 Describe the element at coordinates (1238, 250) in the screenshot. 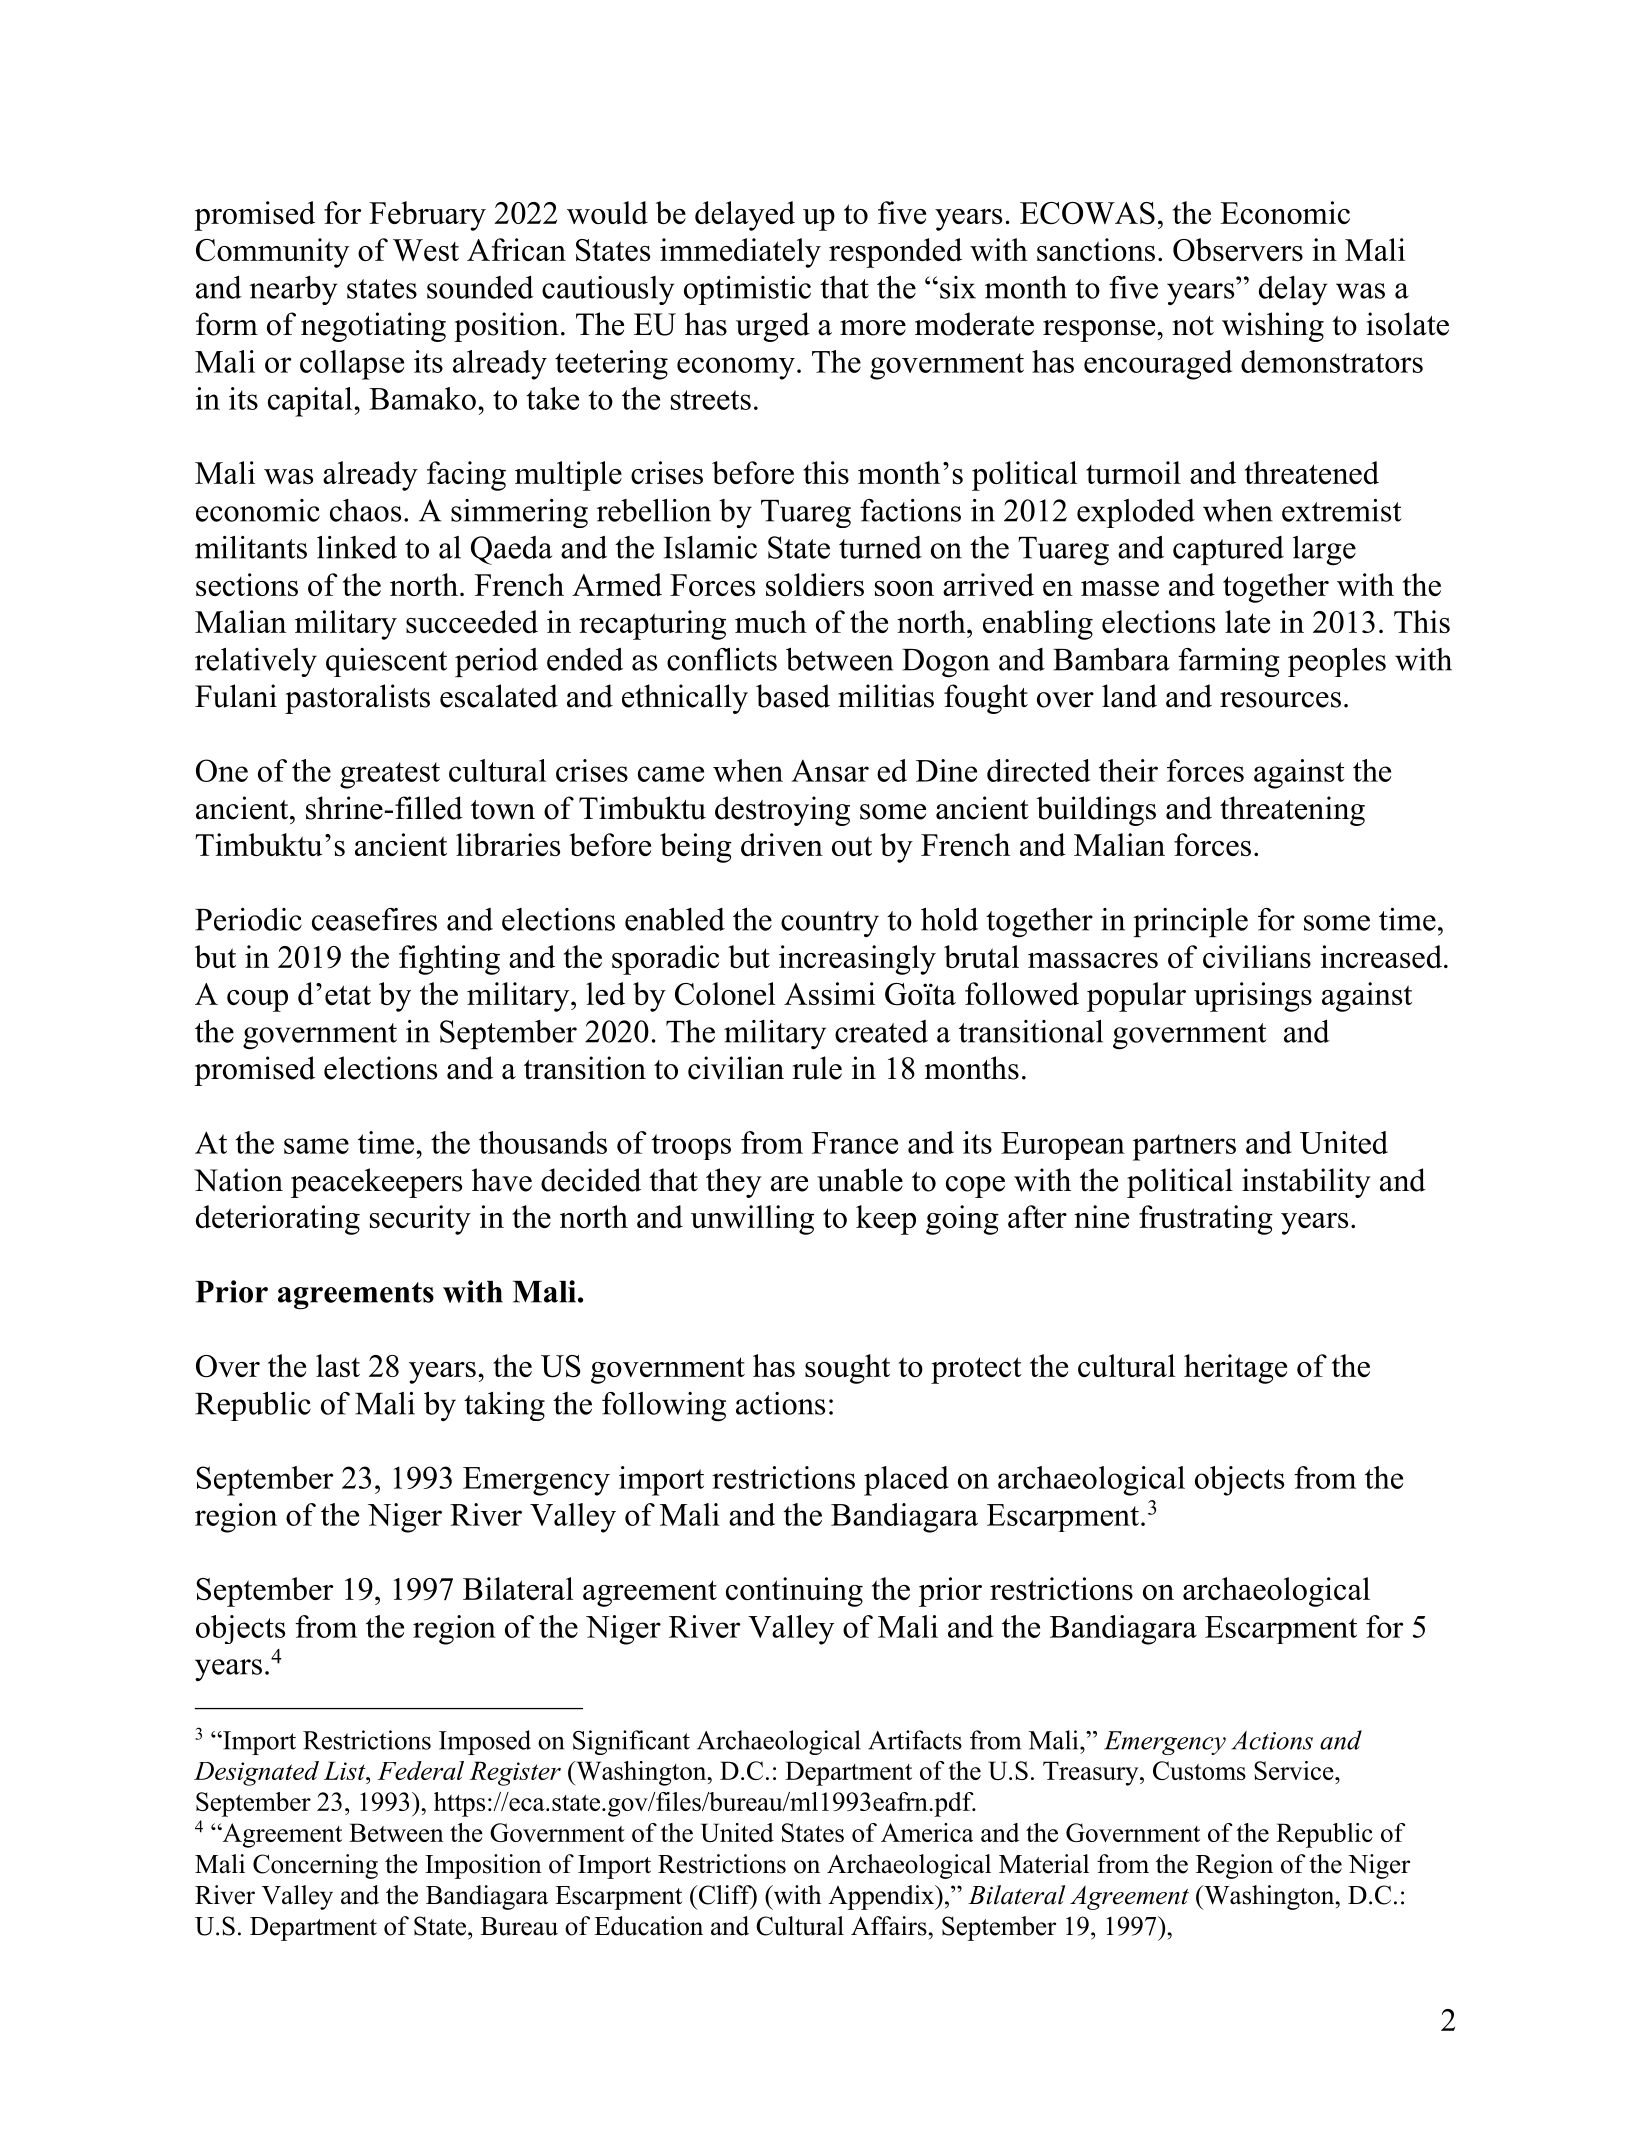

I see `Observers` at that location.
